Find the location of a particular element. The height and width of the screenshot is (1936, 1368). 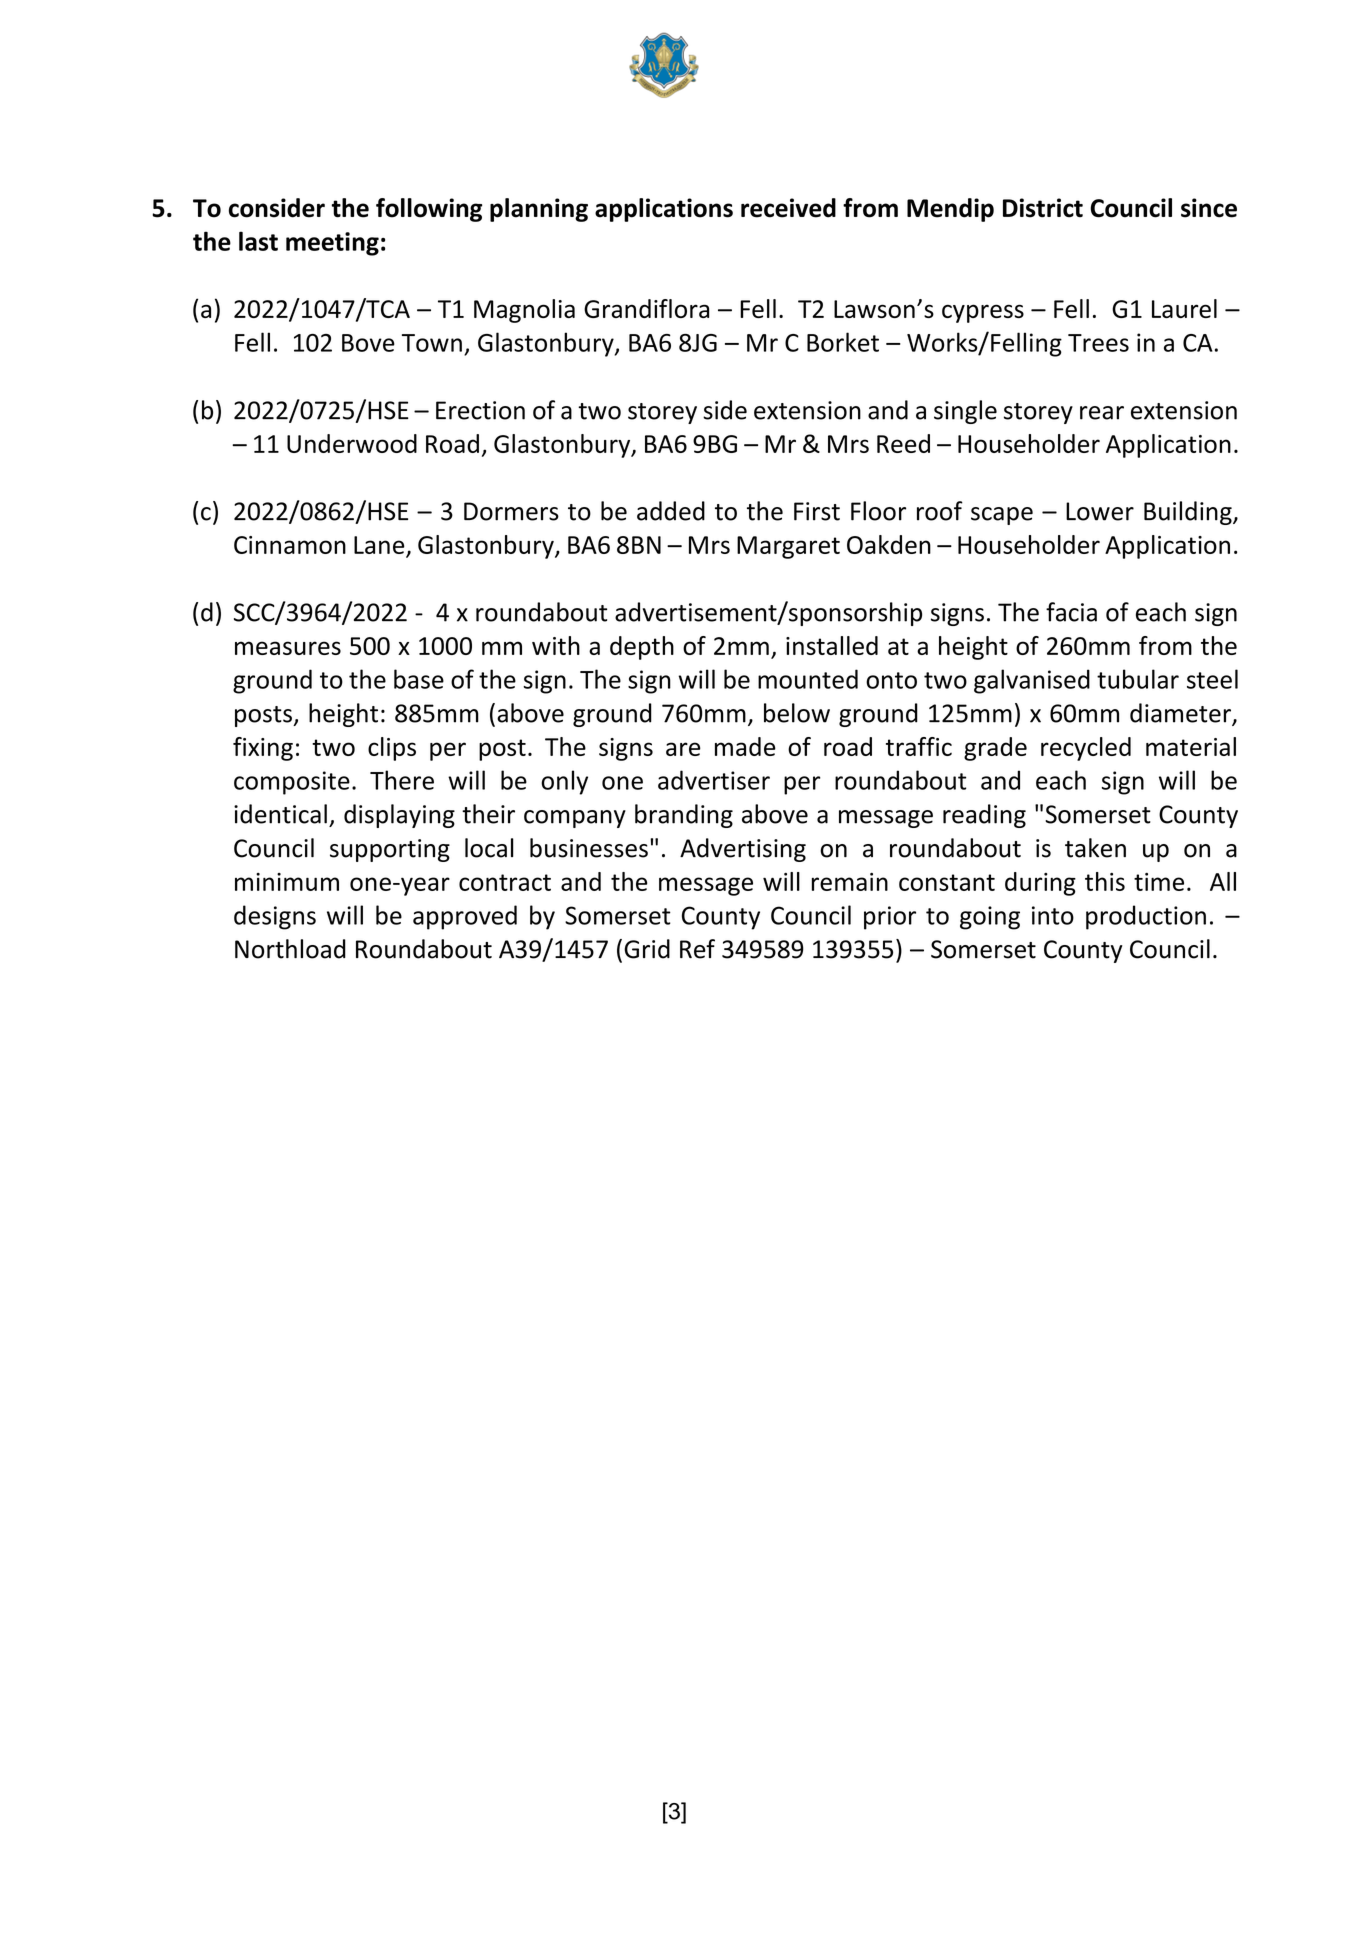

made is located at coordinates (745, 746).
